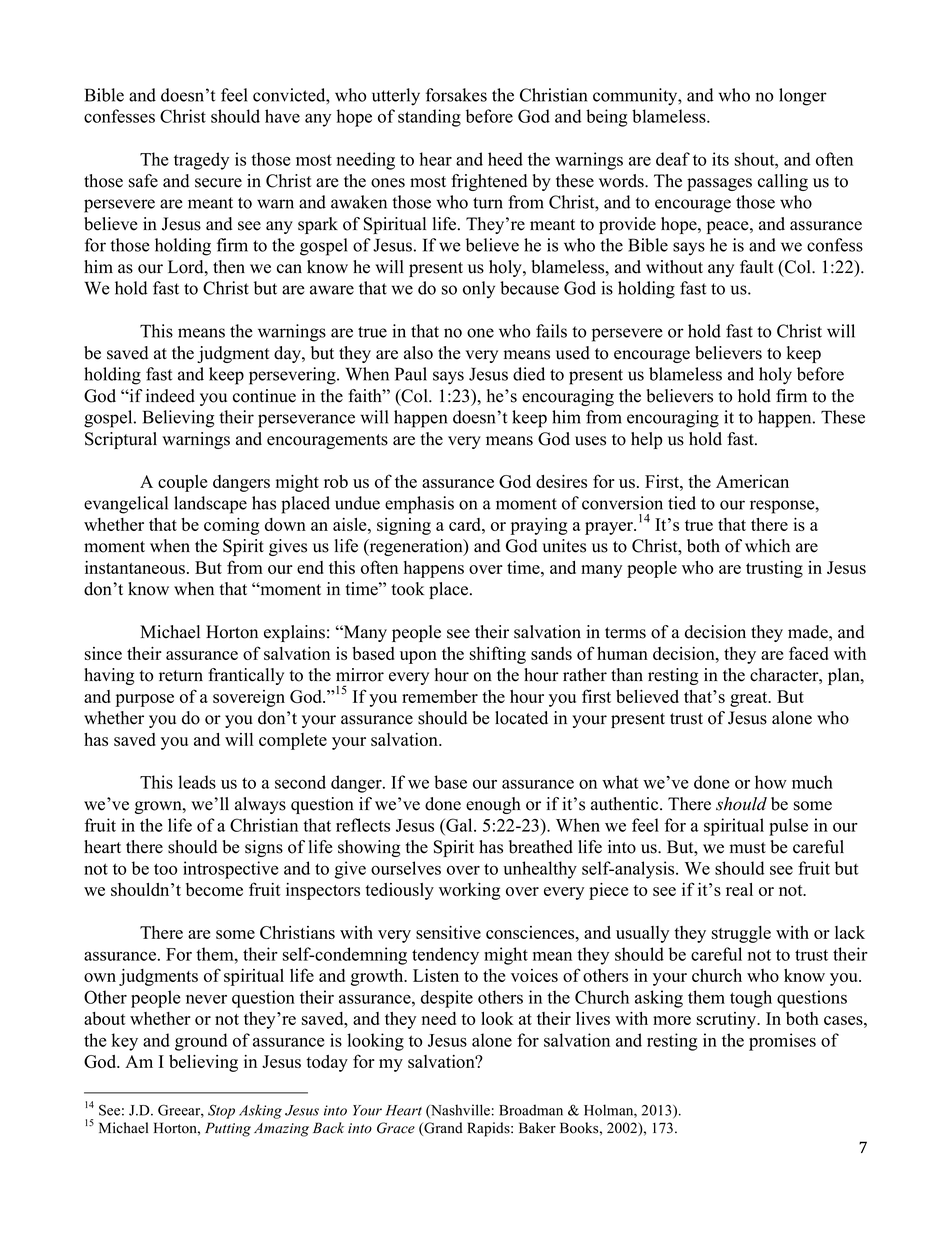  I want to click on tragedy, so click(201, 161).
